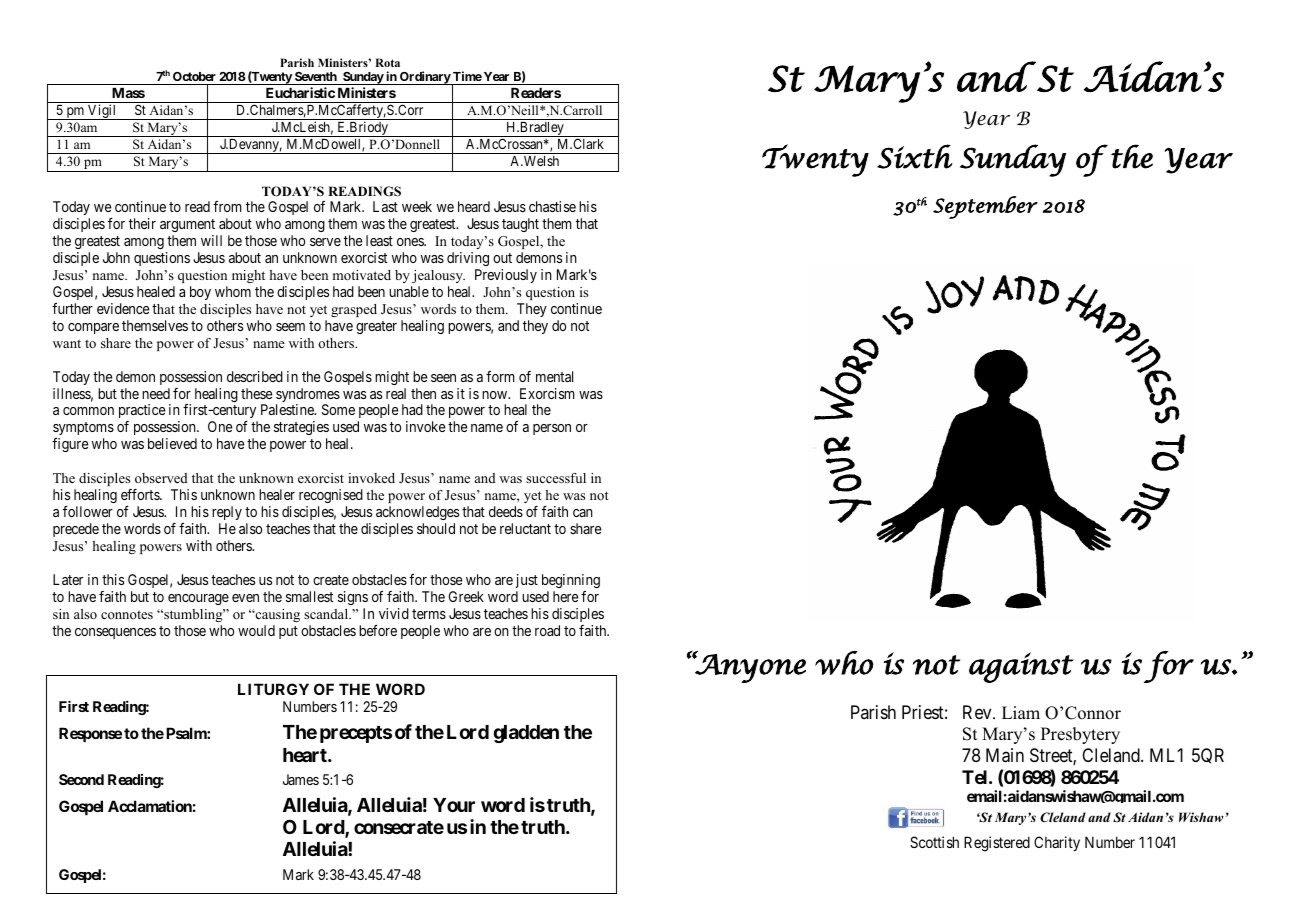  Describe the element at coordinates (172, 443) in the screenshot. I see `believed` at that location.
